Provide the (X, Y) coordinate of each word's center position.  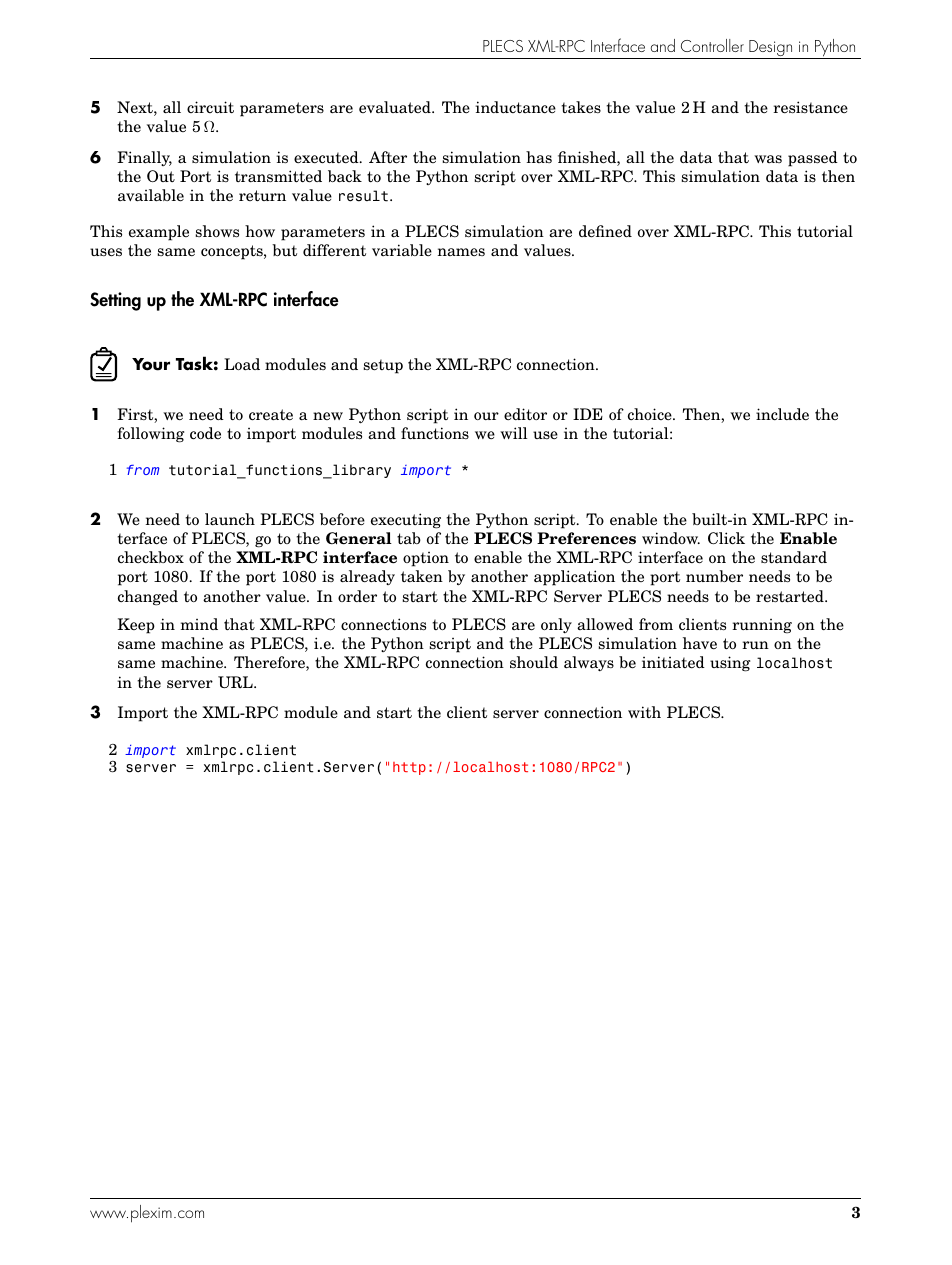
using (730, 664)
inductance (515, 107)
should (534, 662)
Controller (712, 45)
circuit (210, 107)
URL (236, 682)
